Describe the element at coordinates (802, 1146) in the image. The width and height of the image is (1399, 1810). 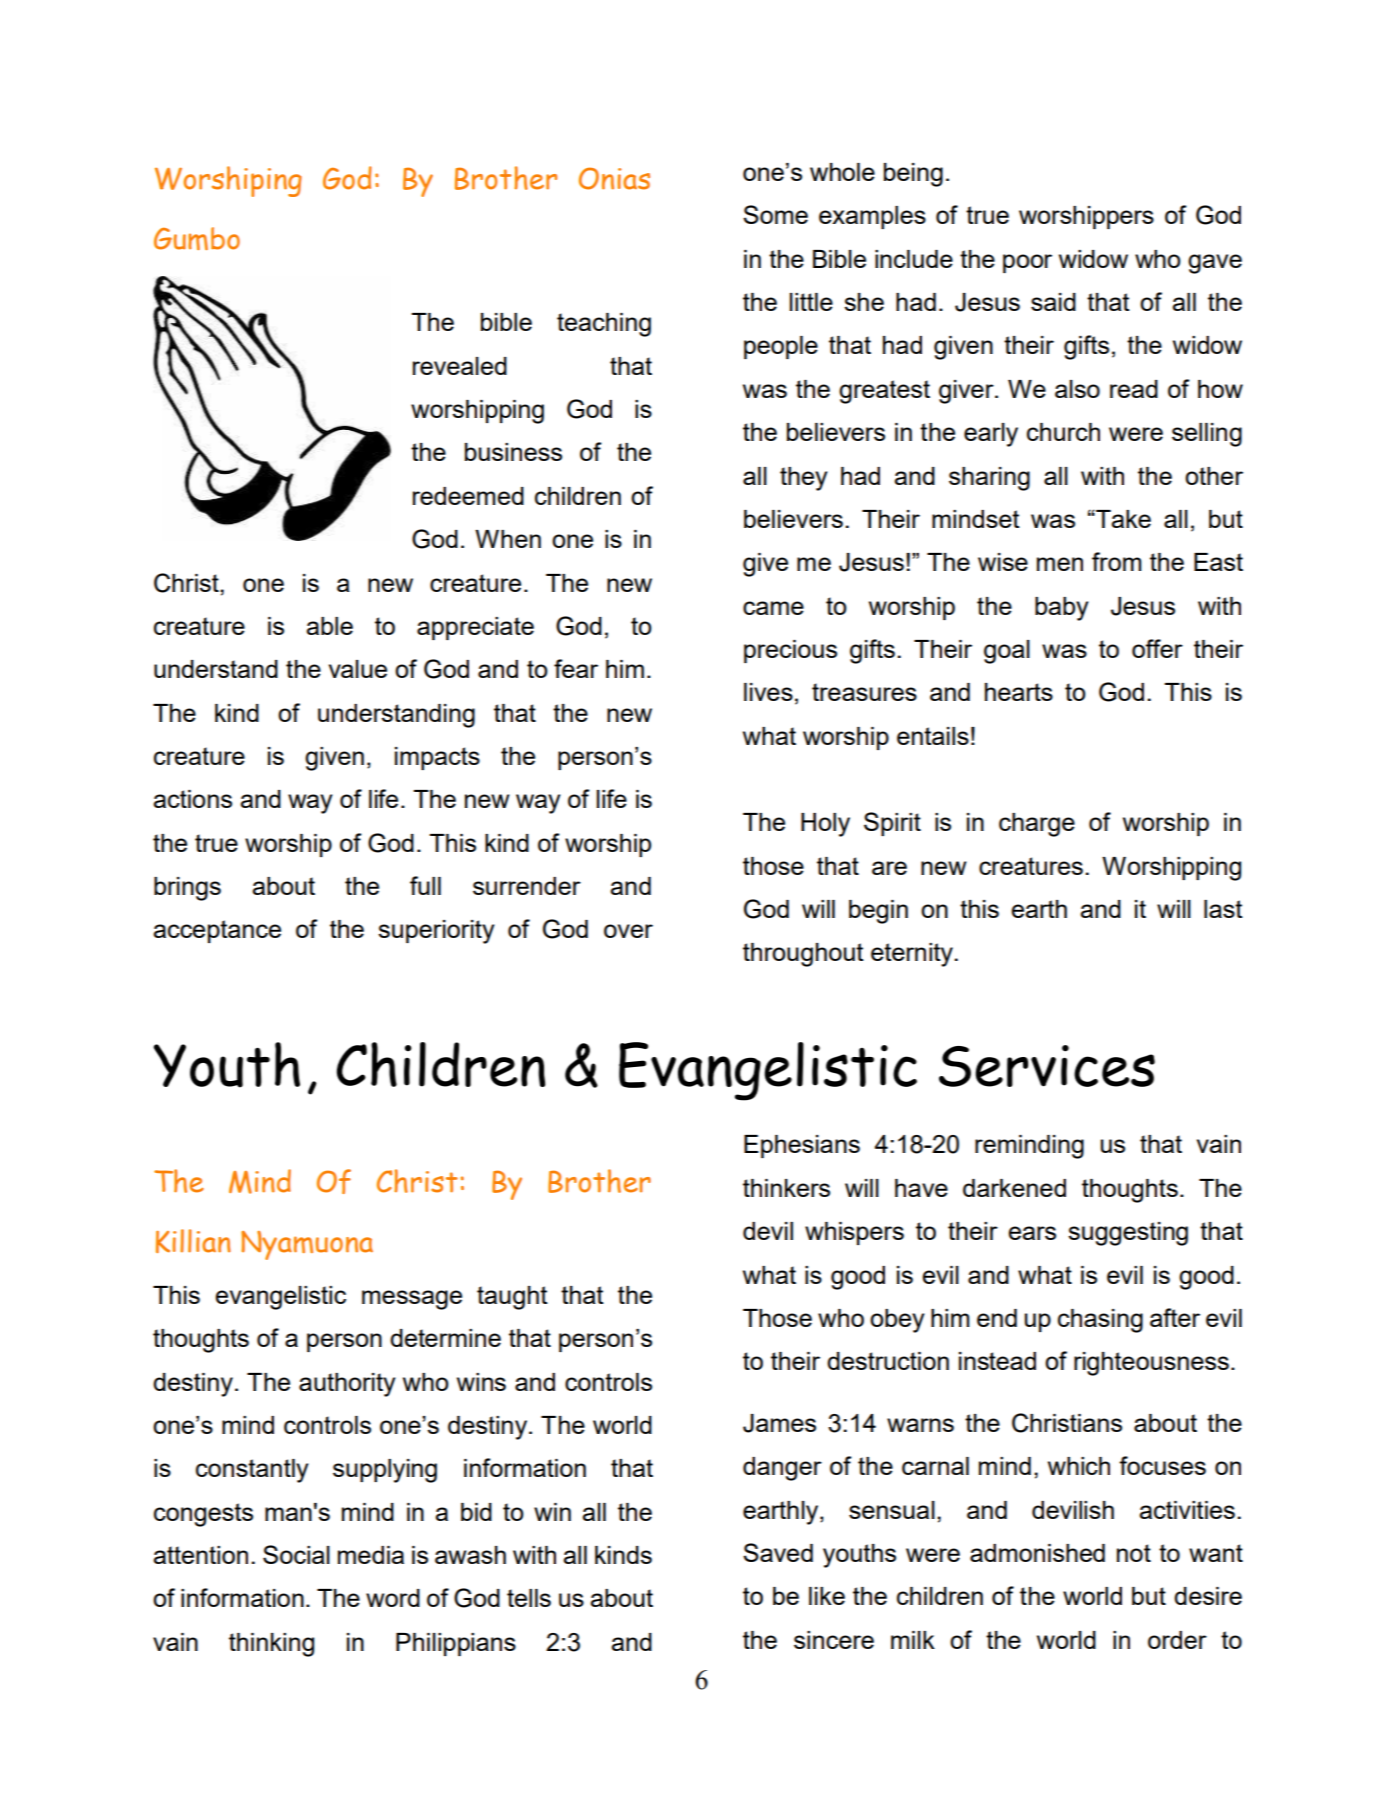
I see `Ephesians` at that location.
